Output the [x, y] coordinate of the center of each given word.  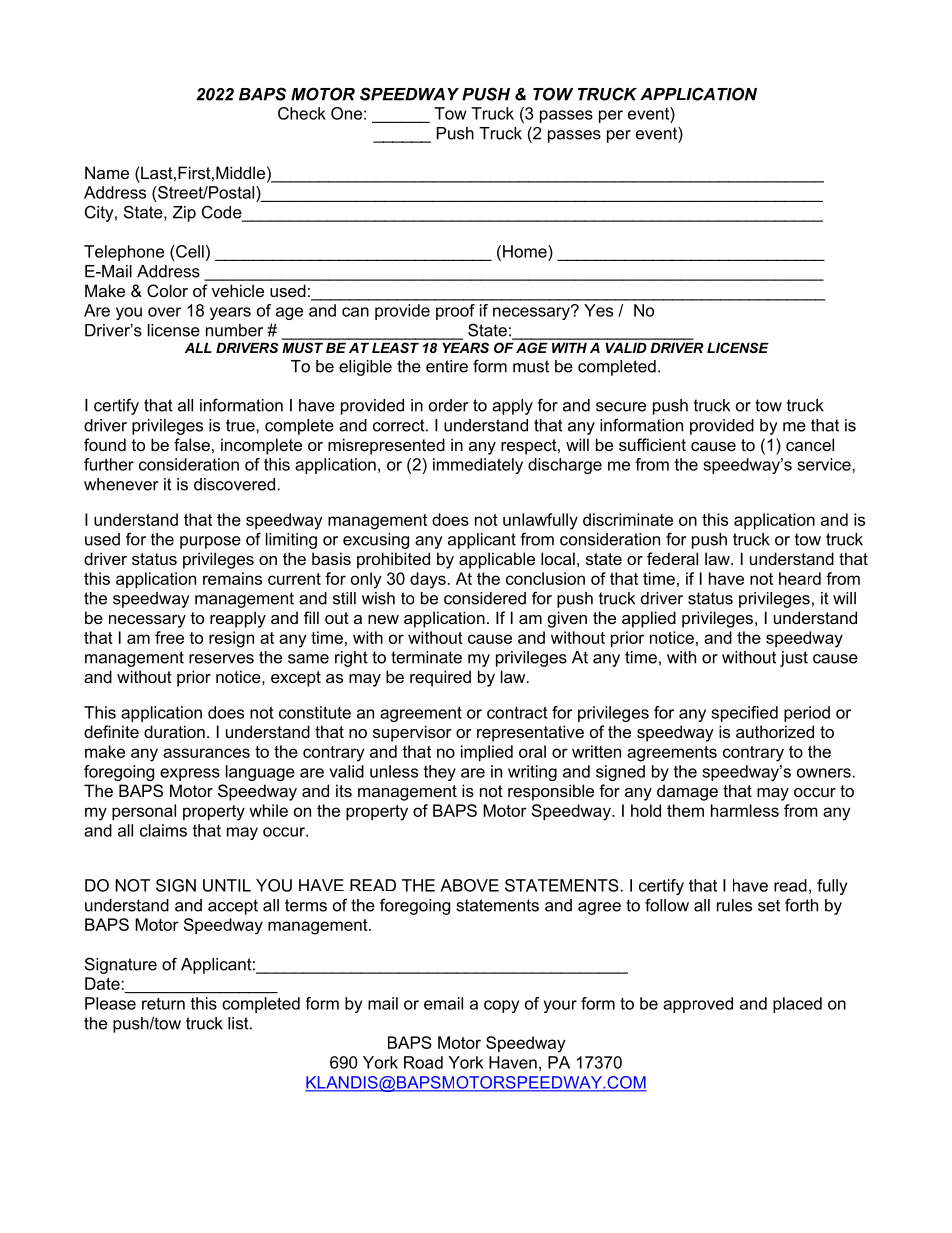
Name [107, 172]
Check [302, 113]
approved [698, 1005]
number [234, 330]
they [440, 773]
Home [526, 251]
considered [485, 598]
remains [232, 578]
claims [163, 830]
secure [621, 407]
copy [501, 1006]
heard [800, 578]
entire [447, 366]
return [163, 1004]
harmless [745, 810]
